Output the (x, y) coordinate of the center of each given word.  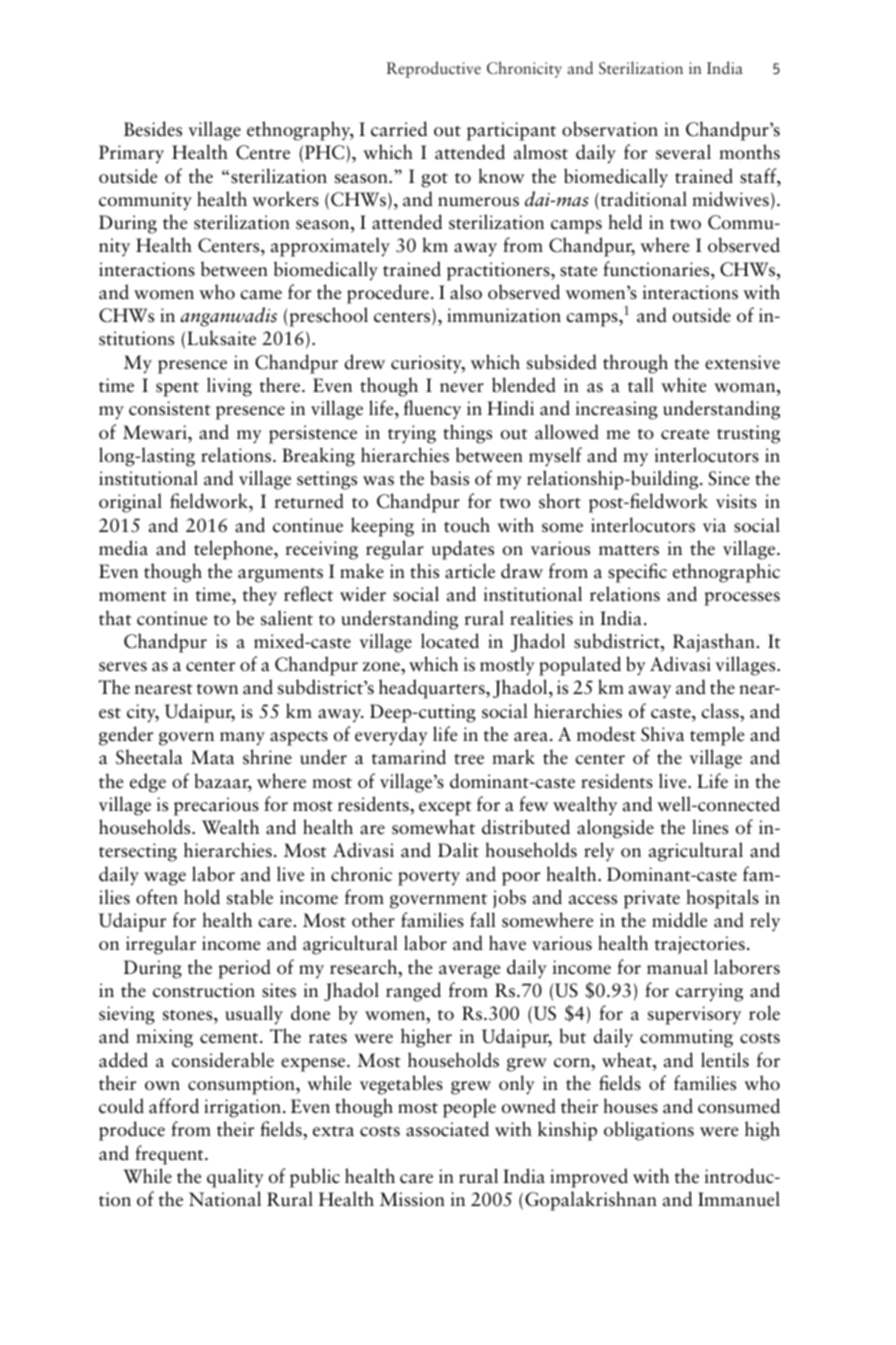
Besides (153, 129)
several (683, 152)
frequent (170, 1155)
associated (447, 1129)
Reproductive (434, 69)
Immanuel (739, 1199)
